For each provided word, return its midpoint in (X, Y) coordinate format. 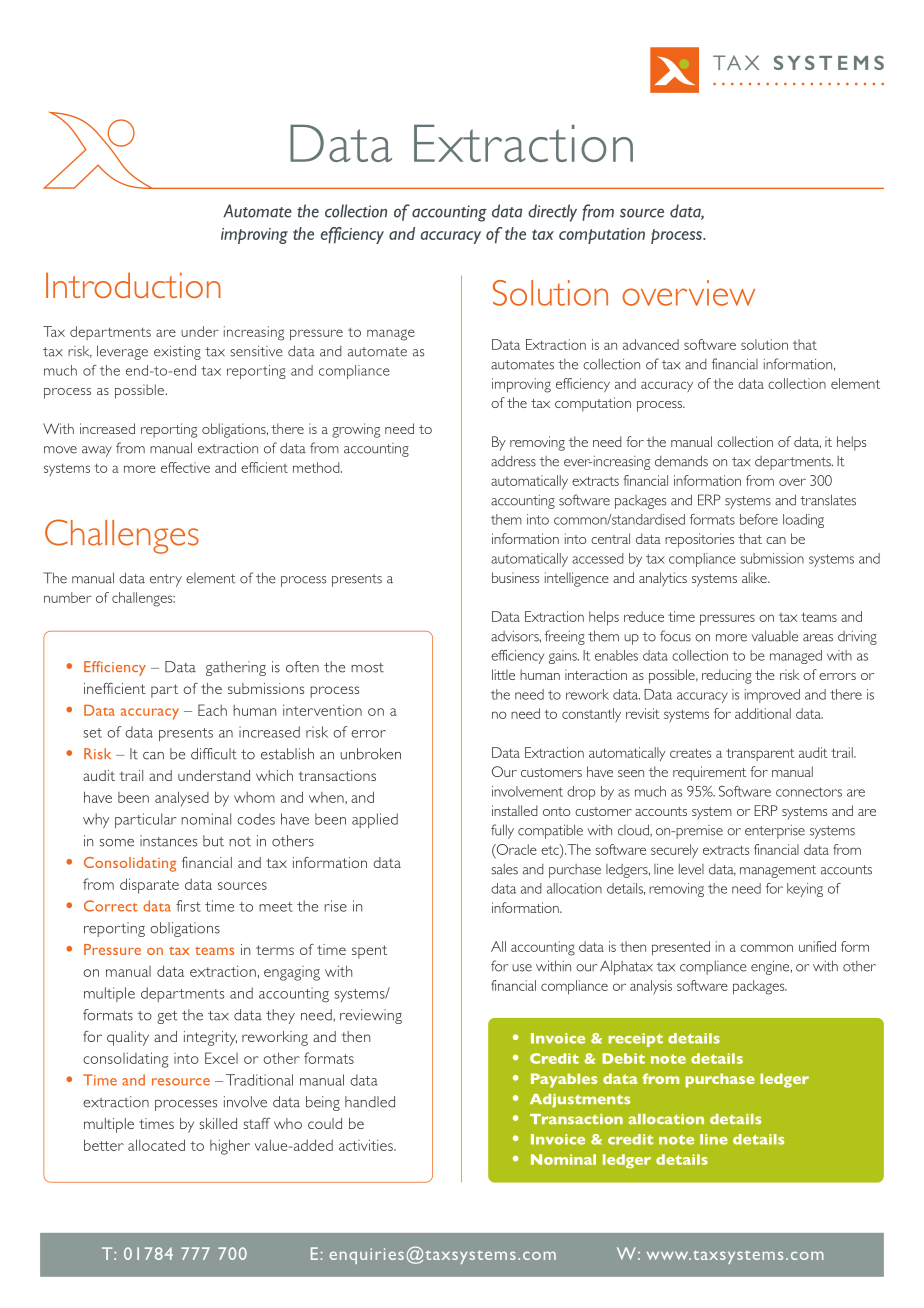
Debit (623, 1058)
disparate (149, 886)
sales (504, 869)
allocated (156, 1145)
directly (552, 213)
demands (681, 461)
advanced (651, 344)
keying (805, 890)
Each (212, 710)
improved (772, 696)
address (513, 461)
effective (185, 467)
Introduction (133, 285)
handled (370, 1102)
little (503, 674)
